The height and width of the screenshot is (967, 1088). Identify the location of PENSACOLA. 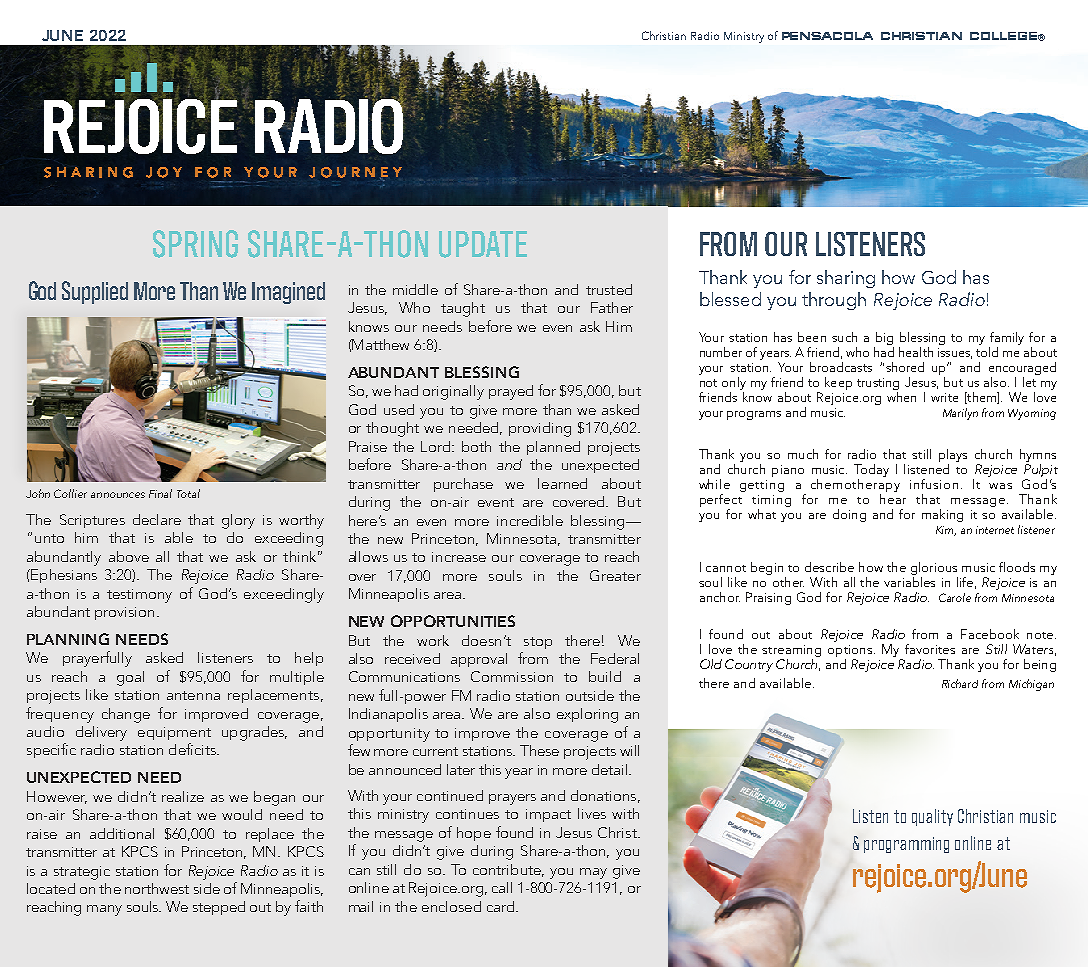
(827, 36).
